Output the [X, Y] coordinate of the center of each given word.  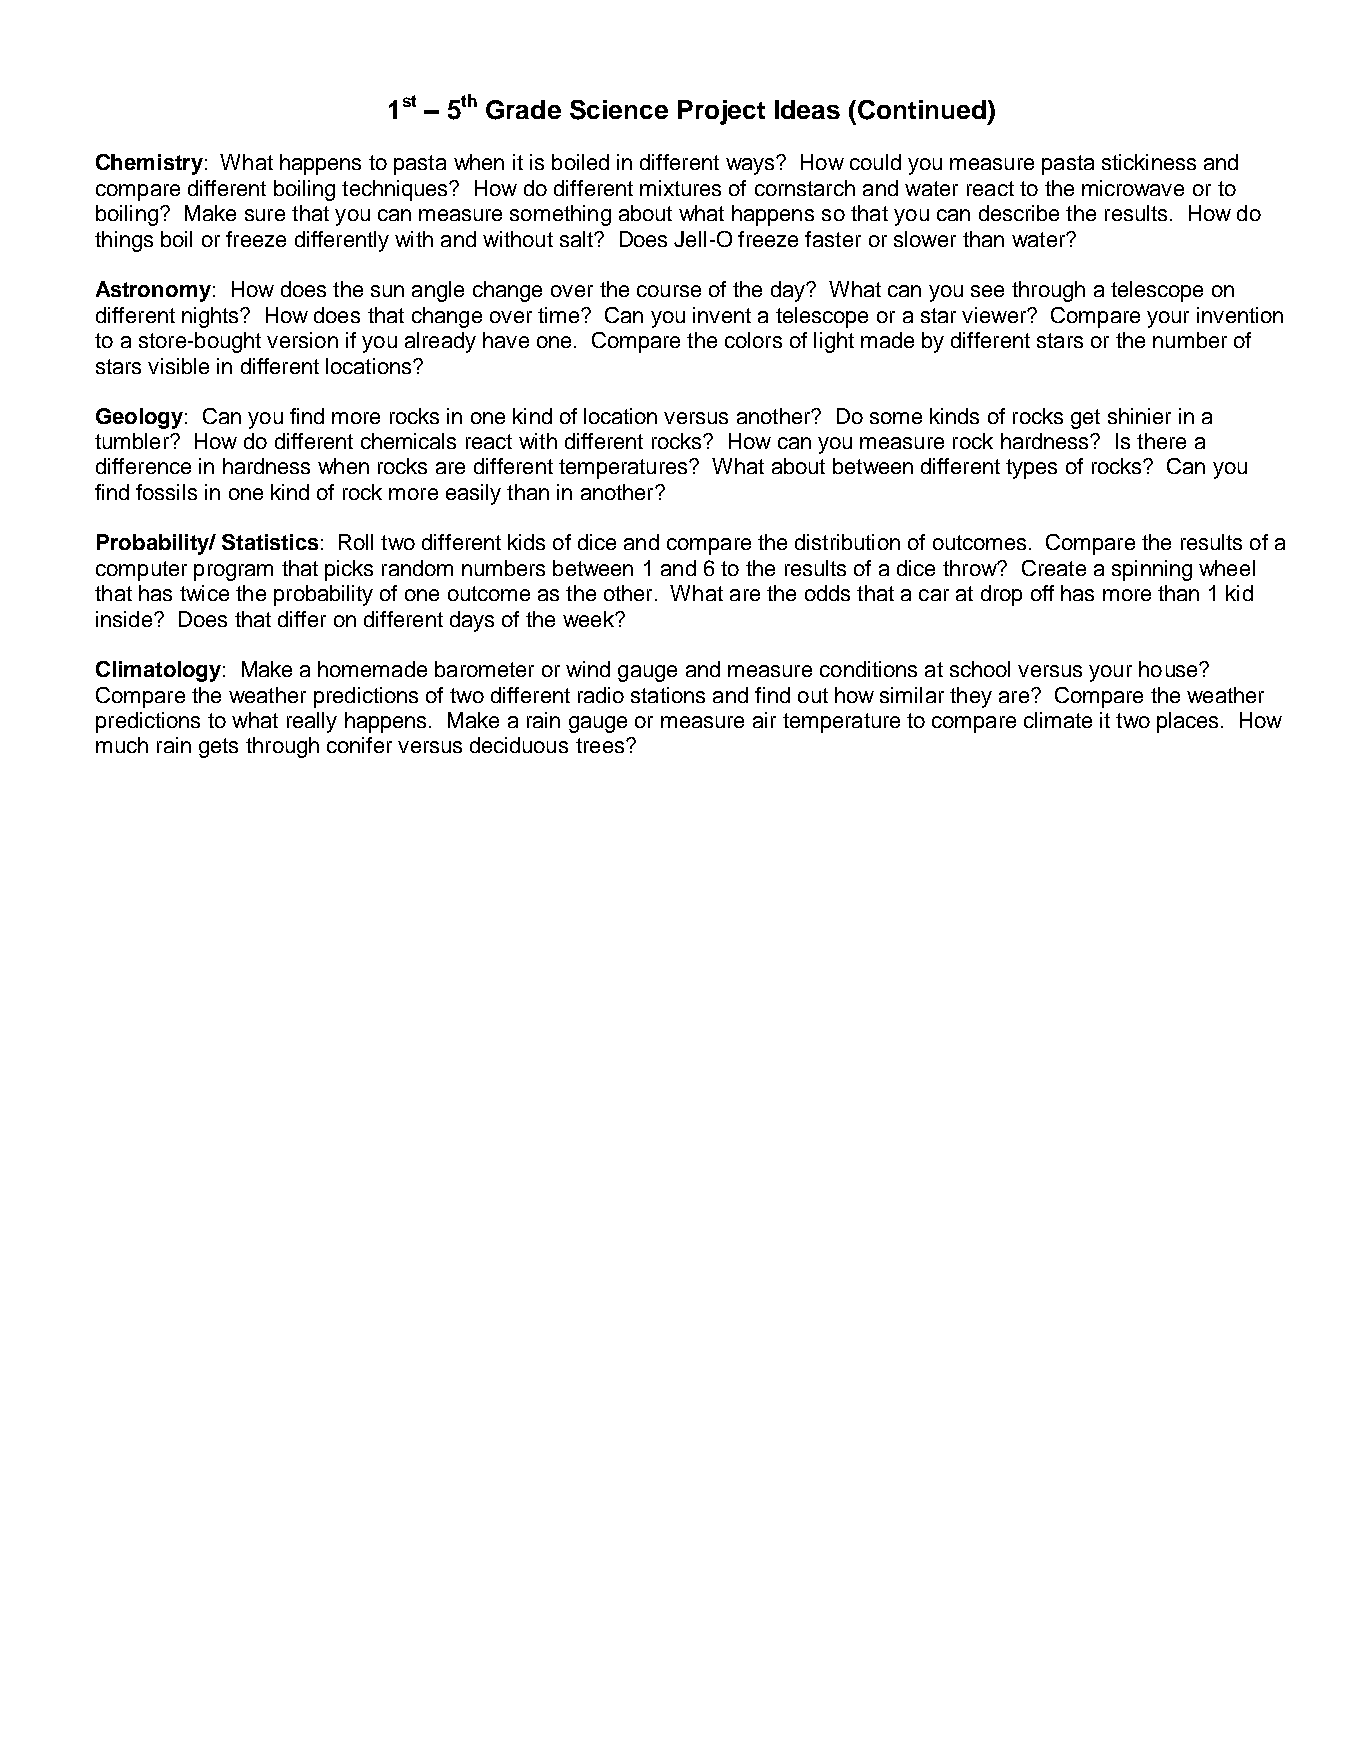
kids [526, 542]
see [987, 291]
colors [753, 340]
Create [1054, 568]
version [302, 340]
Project [721, 112]
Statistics [270, 542]
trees [601, 745]
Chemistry [149, 164]
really [312, 722]
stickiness [1149, 162]
